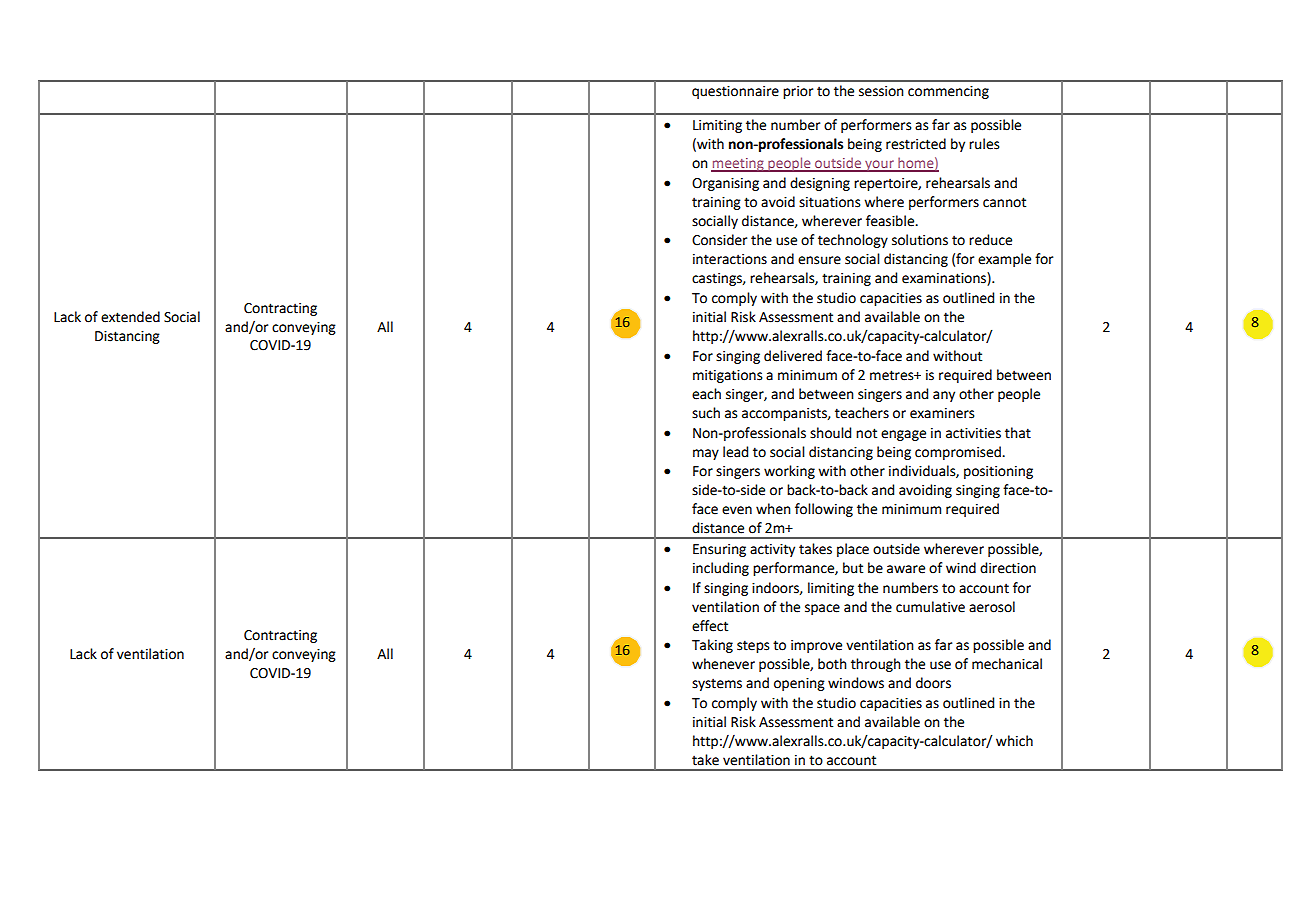 This screenshot has height=924, width=1308. Describe the element at coordinates (717, 684) in the screenshot. I see `systems` at that location.
